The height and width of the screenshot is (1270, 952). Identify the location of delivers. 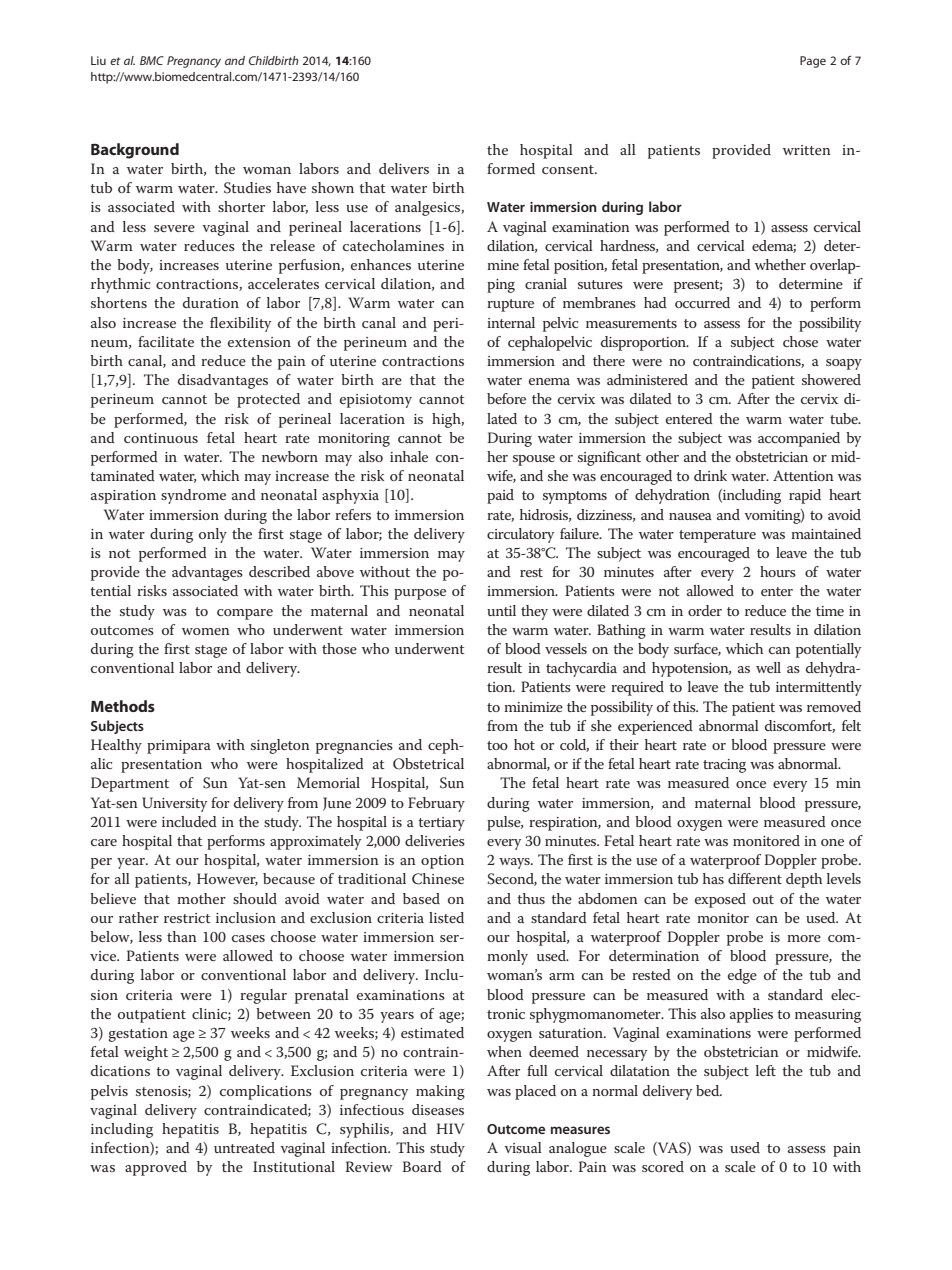
(404, 168).
